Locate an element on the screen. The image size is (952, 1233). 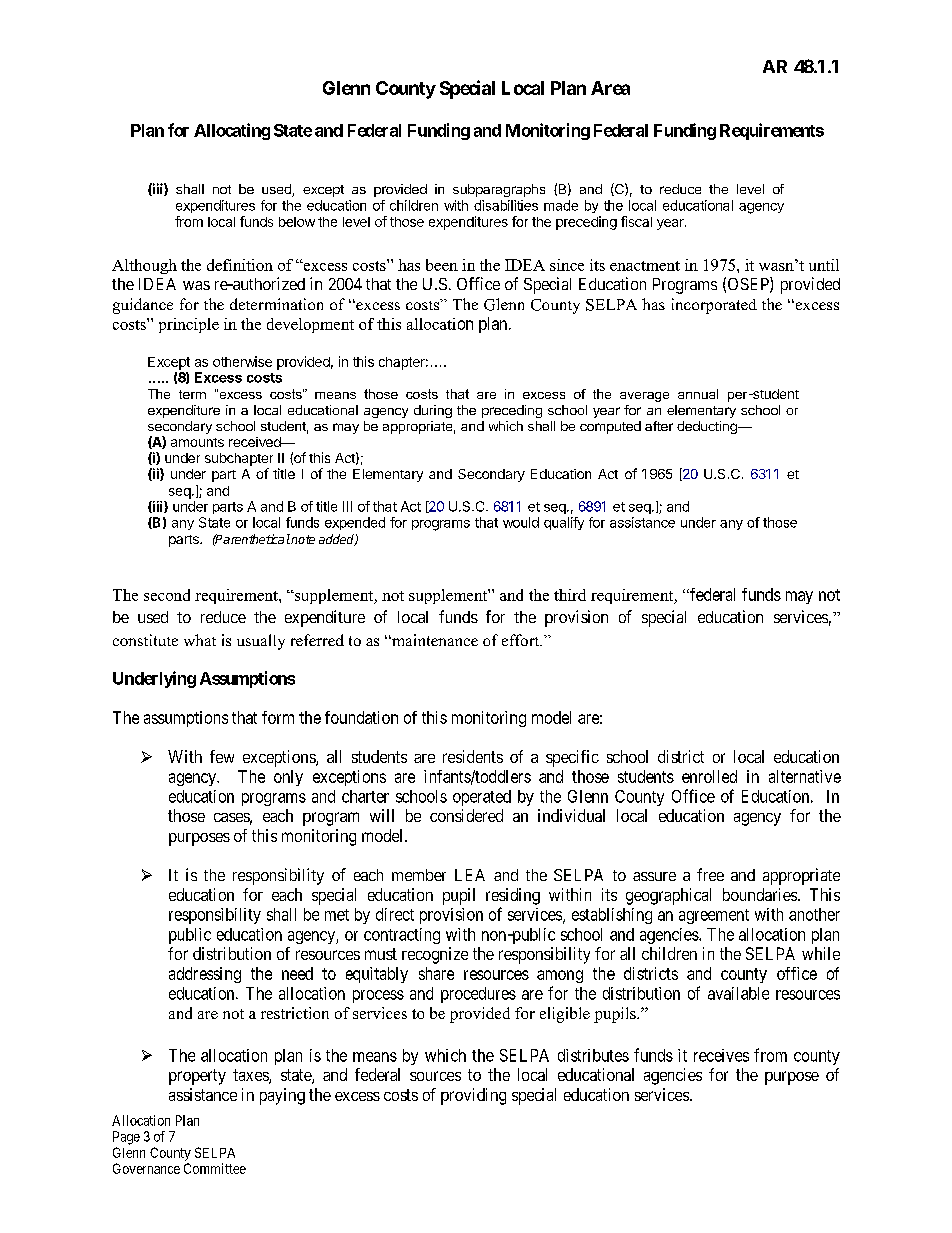
disabilities is located at coordinates (506, 205).
